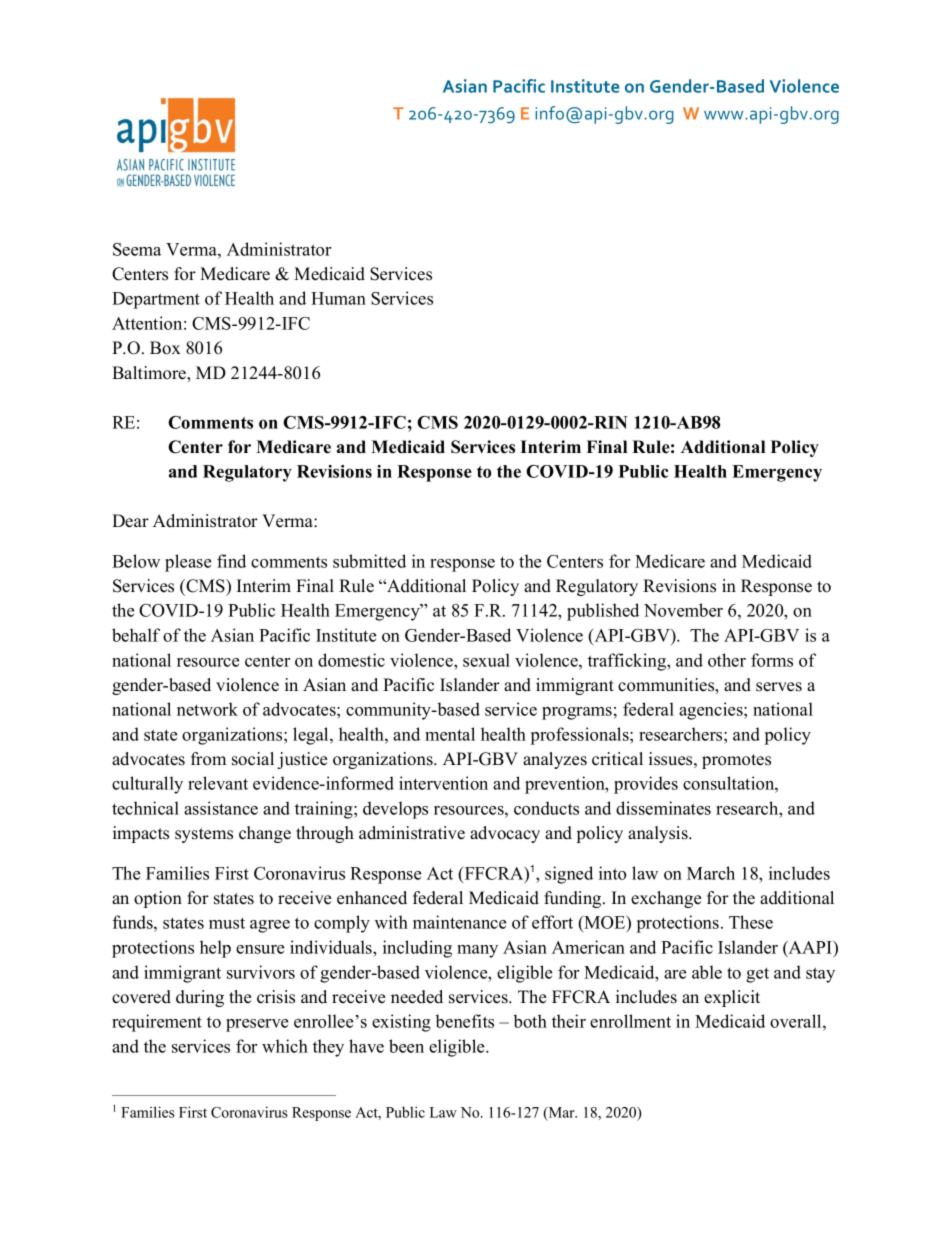  What do you see at coordinates (727, 660) in the screenshot?
I see `other` at bounding box center [727, 660].
